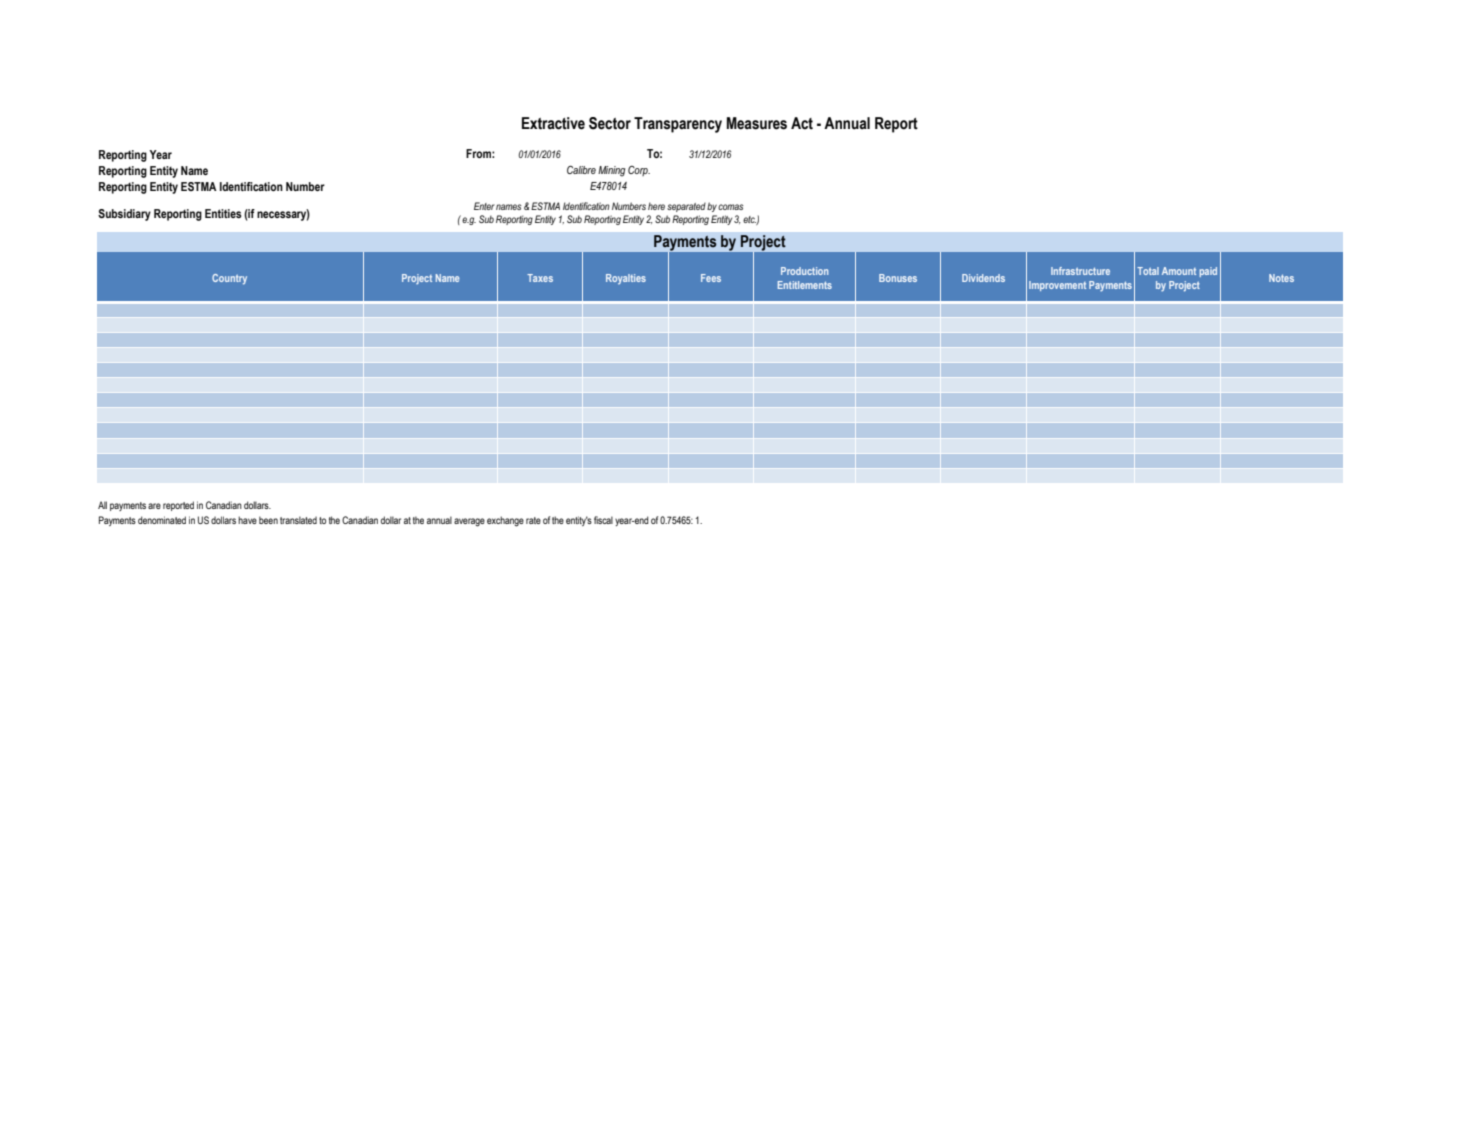 The image size is (1479, 1143). What do you see at coordinates (553, 123) in the screenshot?
I see `Extractive` at bounding box center [553, 123].
